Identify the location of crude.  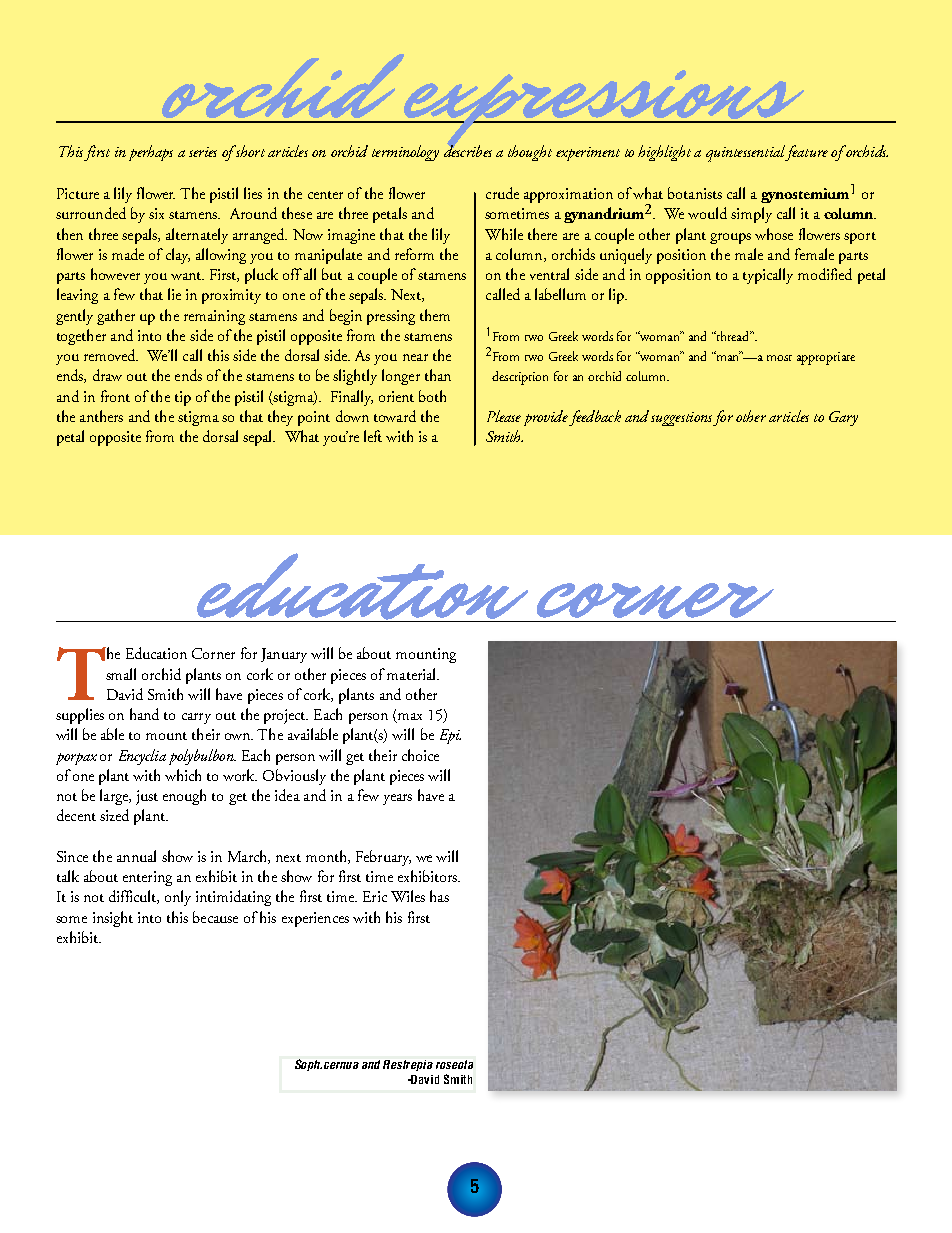
(502, 193).
